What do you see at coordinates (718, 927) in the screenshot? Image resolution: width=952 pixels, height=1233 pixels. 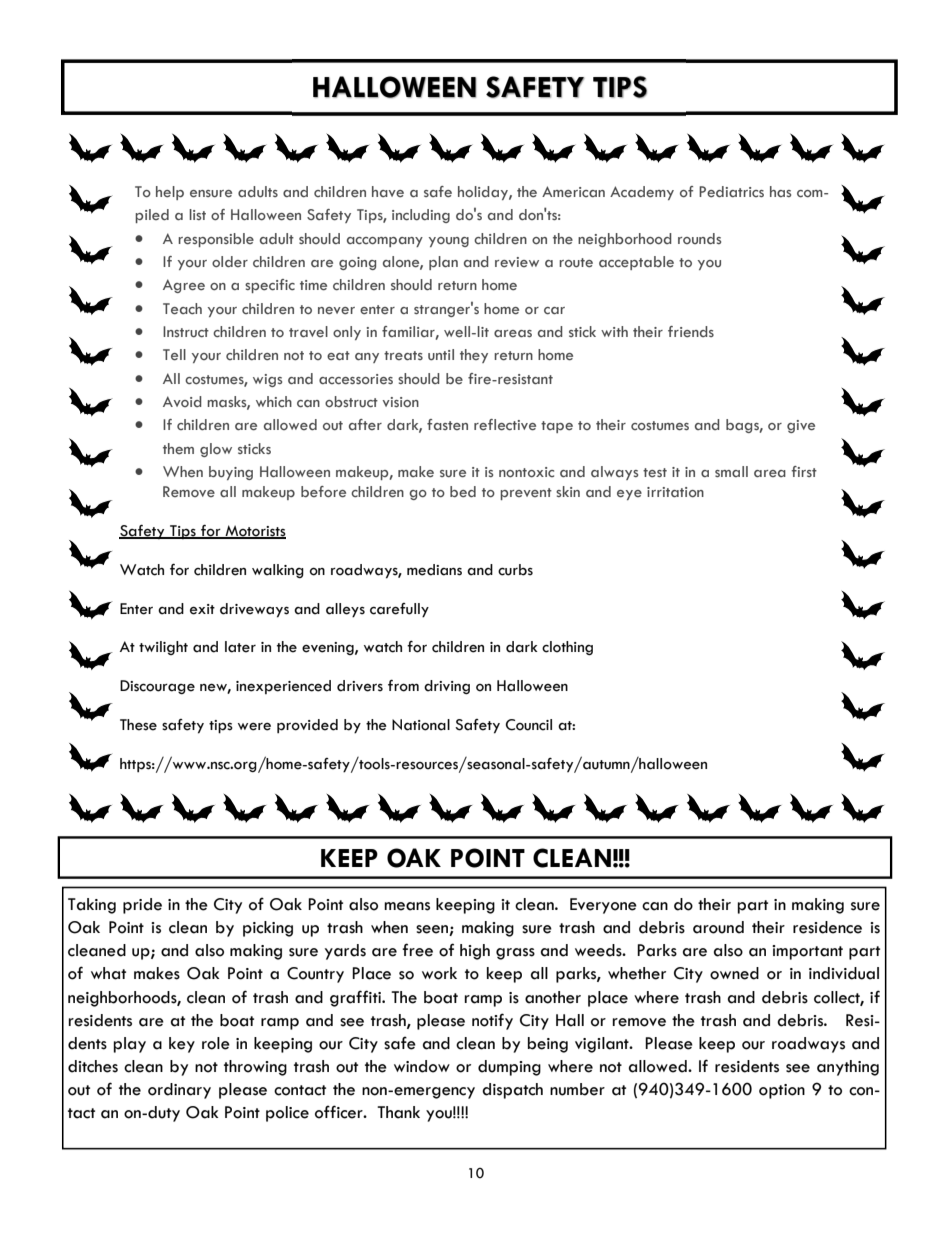 I see `around` at bounding box center [718, 927].
